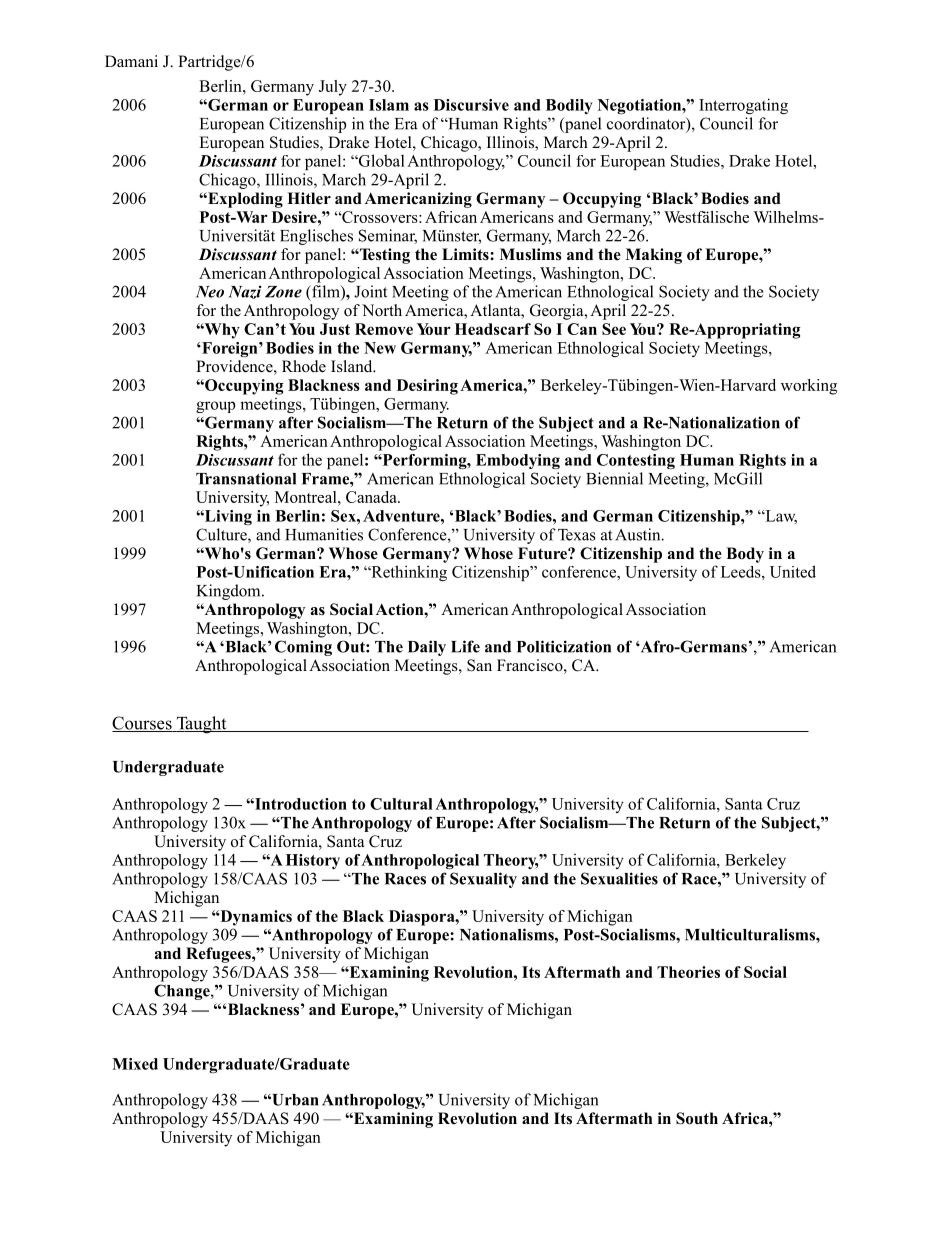 This screenshot has height=1233, width=952. I want to click on Politicization, so click(564, 646).
